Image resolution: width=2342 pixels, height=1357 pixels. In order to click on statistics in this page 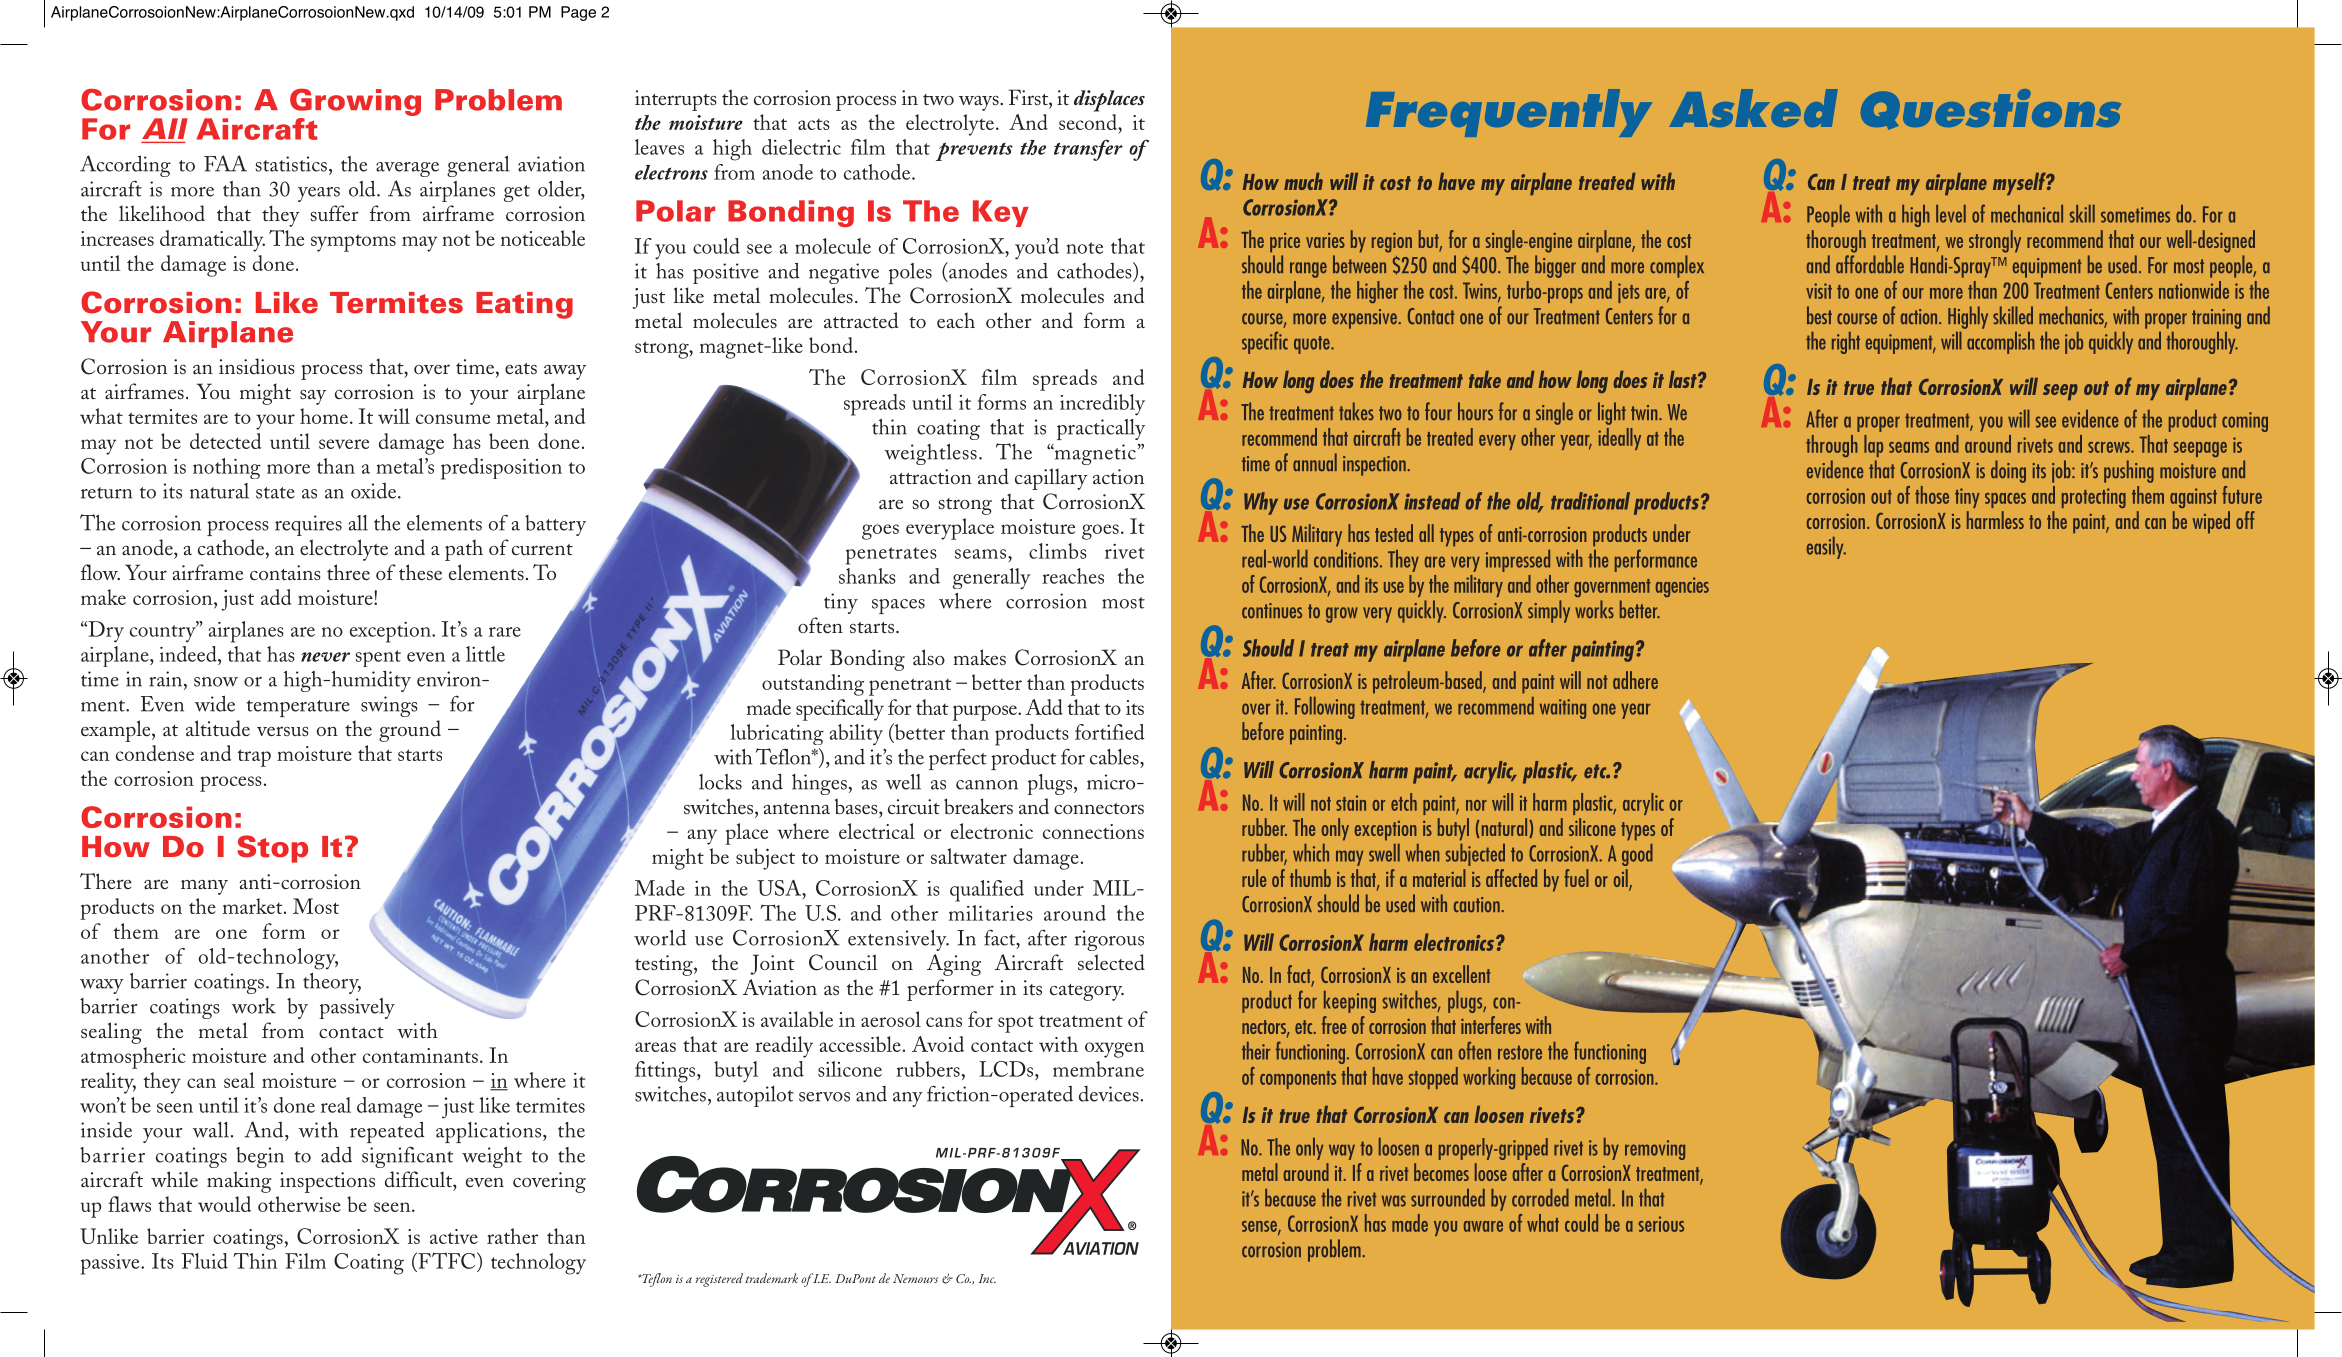, I will do `click(291, 164)`.
